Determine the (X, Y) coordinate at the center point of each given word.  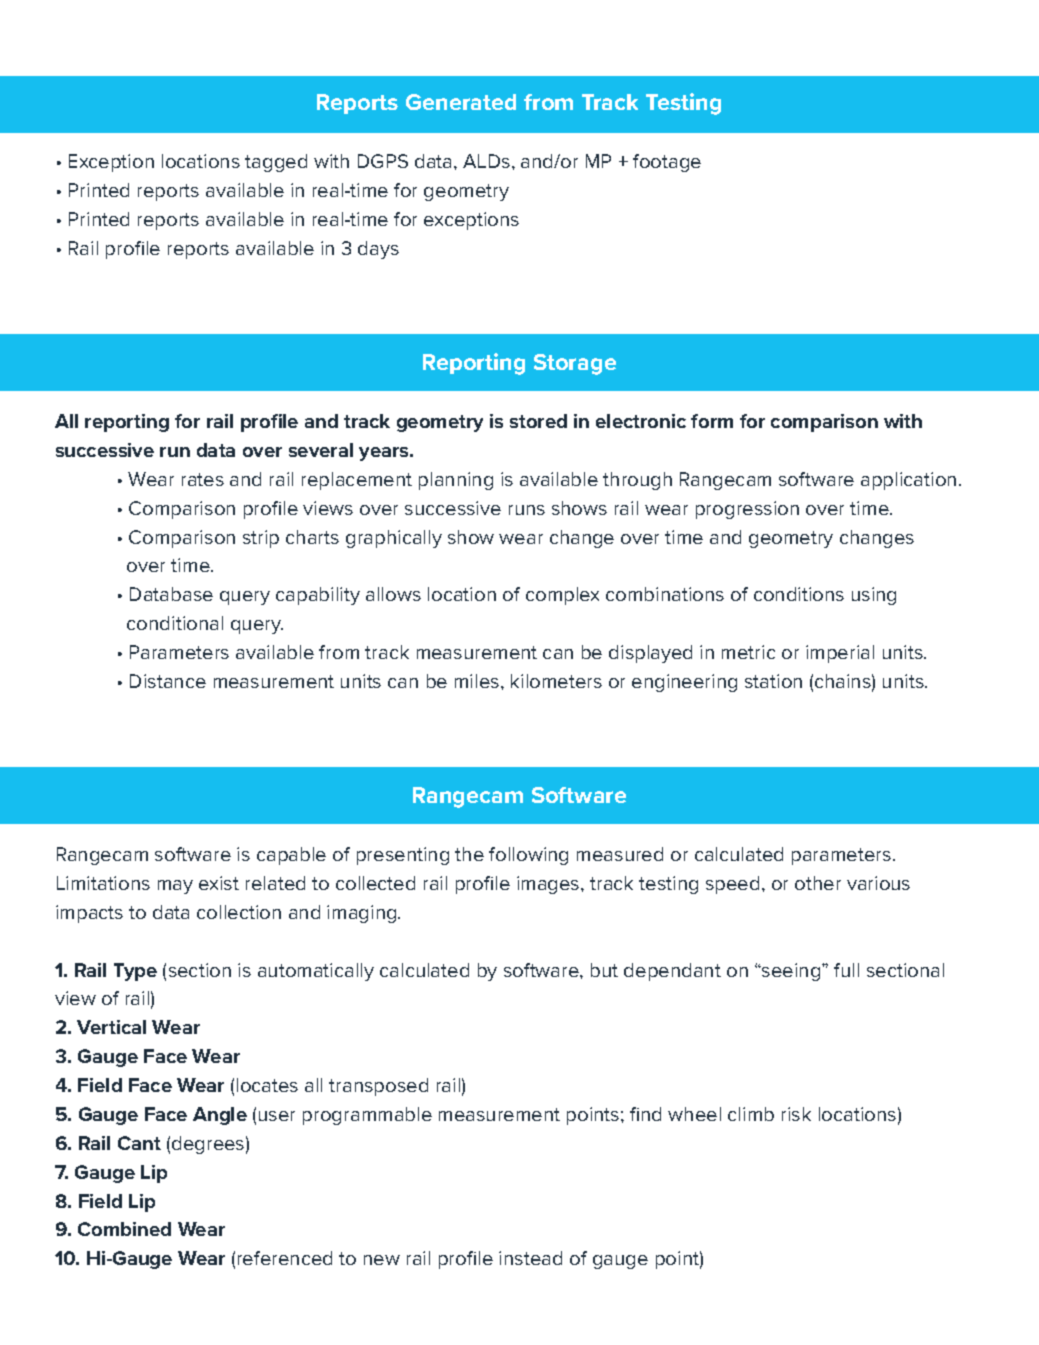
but (604, 970)
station (773, 681)
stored (538, 421)
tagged (276, 163)
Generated (461, 102)
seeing (791, 972)
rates (203, 479)
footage (667, 163)
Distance (168, 681)
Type (135, 972)
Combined (124, 1229)
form (712, 421)
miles (478, 681)
